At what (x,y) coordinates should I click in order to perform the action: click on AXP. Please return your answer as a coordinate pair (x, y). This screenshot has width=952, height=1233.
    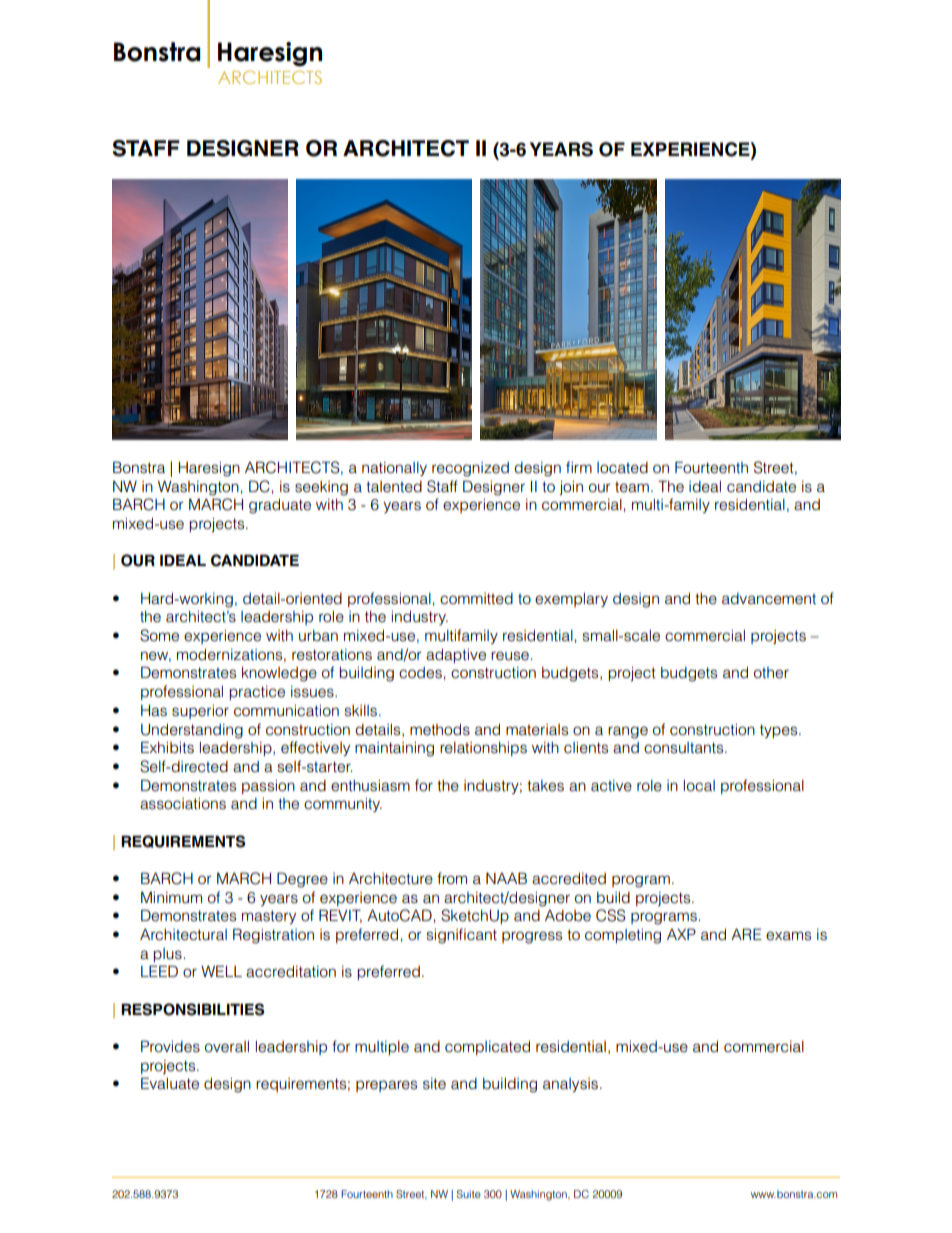
    Looking at the image, I should click on (681, 934).
